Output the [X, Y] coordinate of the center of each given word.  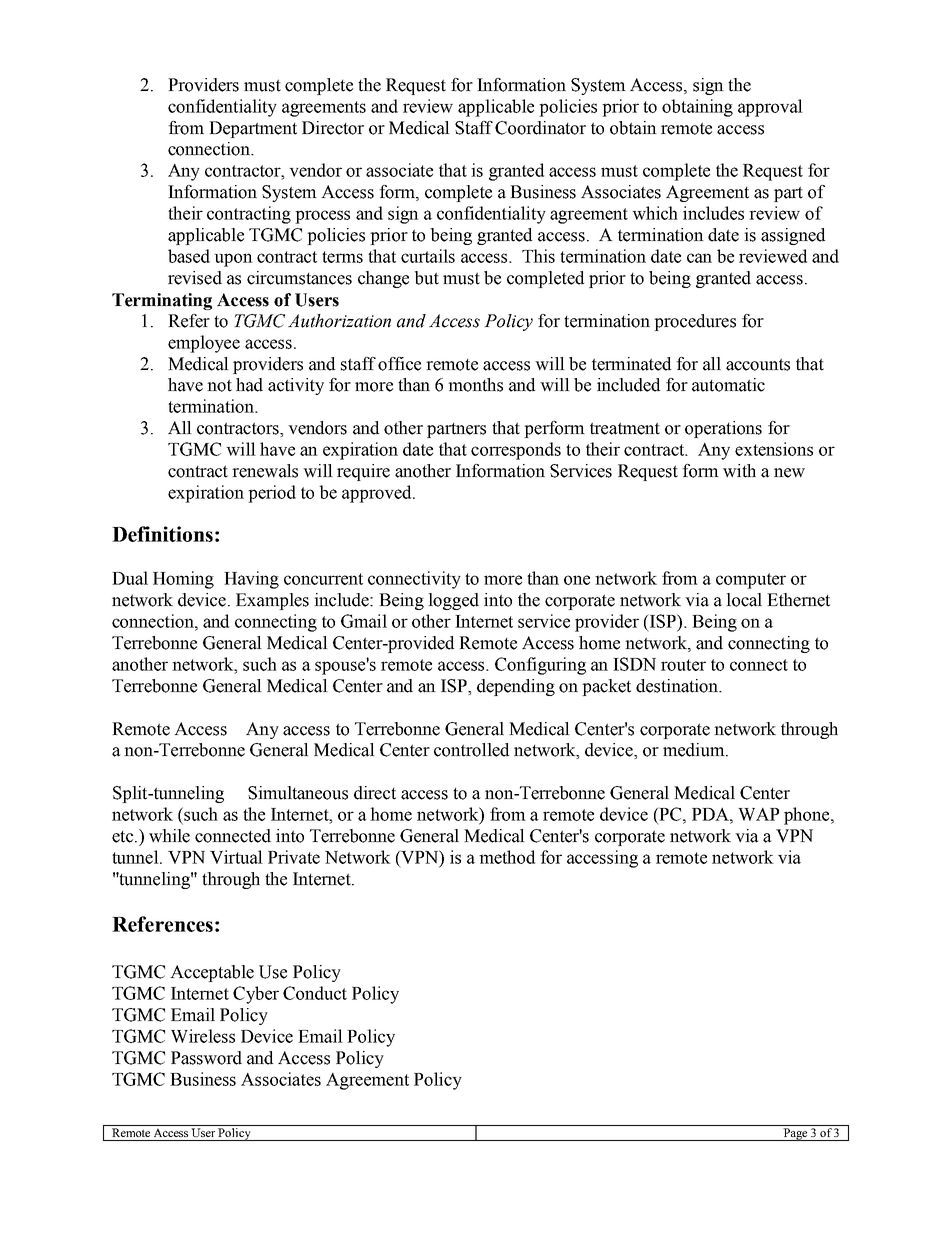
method [507, 857]
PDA [711, 814]
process [322, 217]
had [249, 385]
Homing [183, 580]
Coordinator [540, 128]
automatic [728, 385]
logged [453, 601]
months [475, 385]
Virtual [236, 857]
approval [770, 108]
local [744, 600]
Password [206, 1058]
